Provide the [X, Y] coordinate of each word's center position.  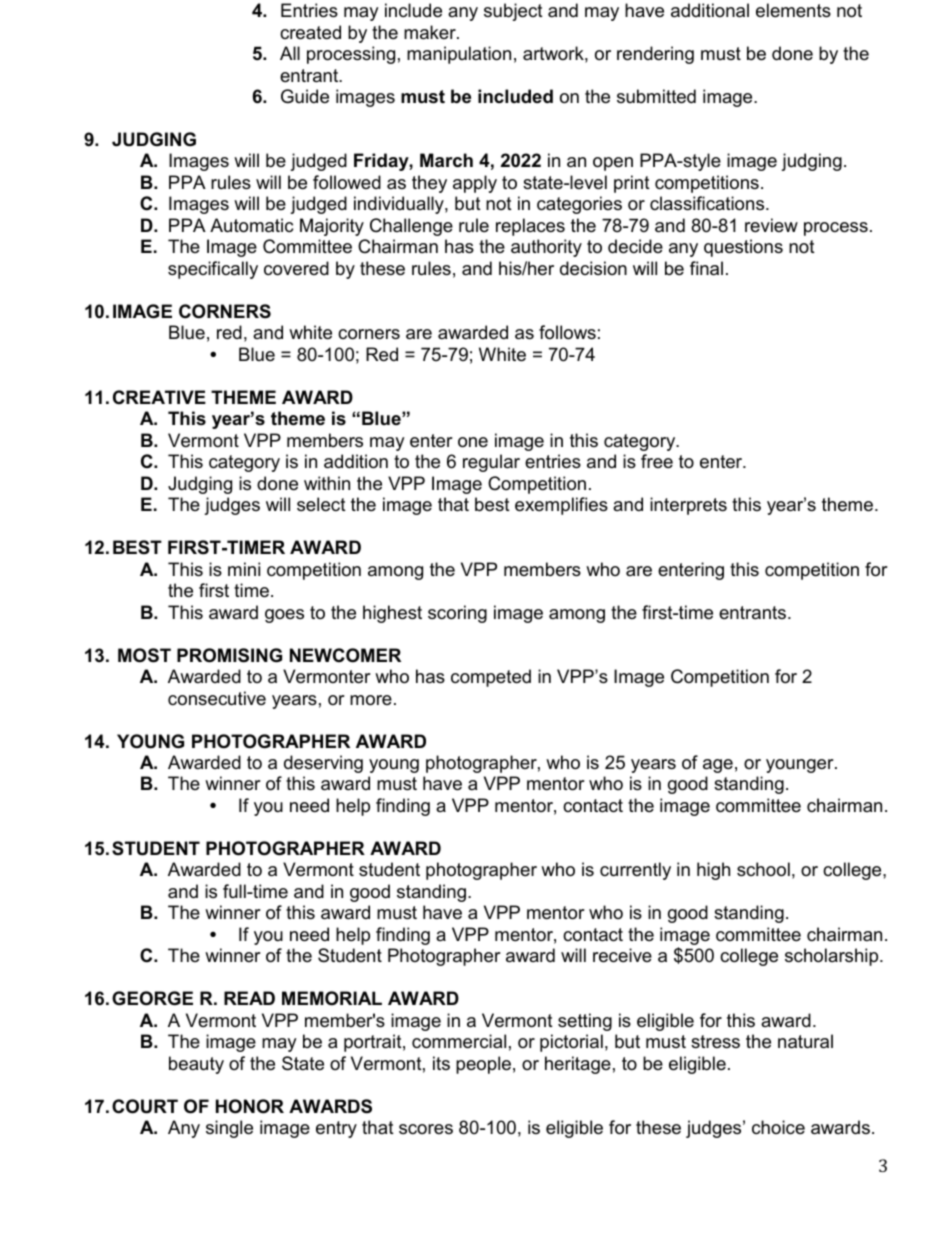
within [327, 483]
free [657, 461]
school [763, 869]
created [310, 32]
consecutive [217, 698]
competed [491, 678]
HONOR [250, 1106]
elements [793, 10]
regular [491, 463]
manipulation [459, 55]
